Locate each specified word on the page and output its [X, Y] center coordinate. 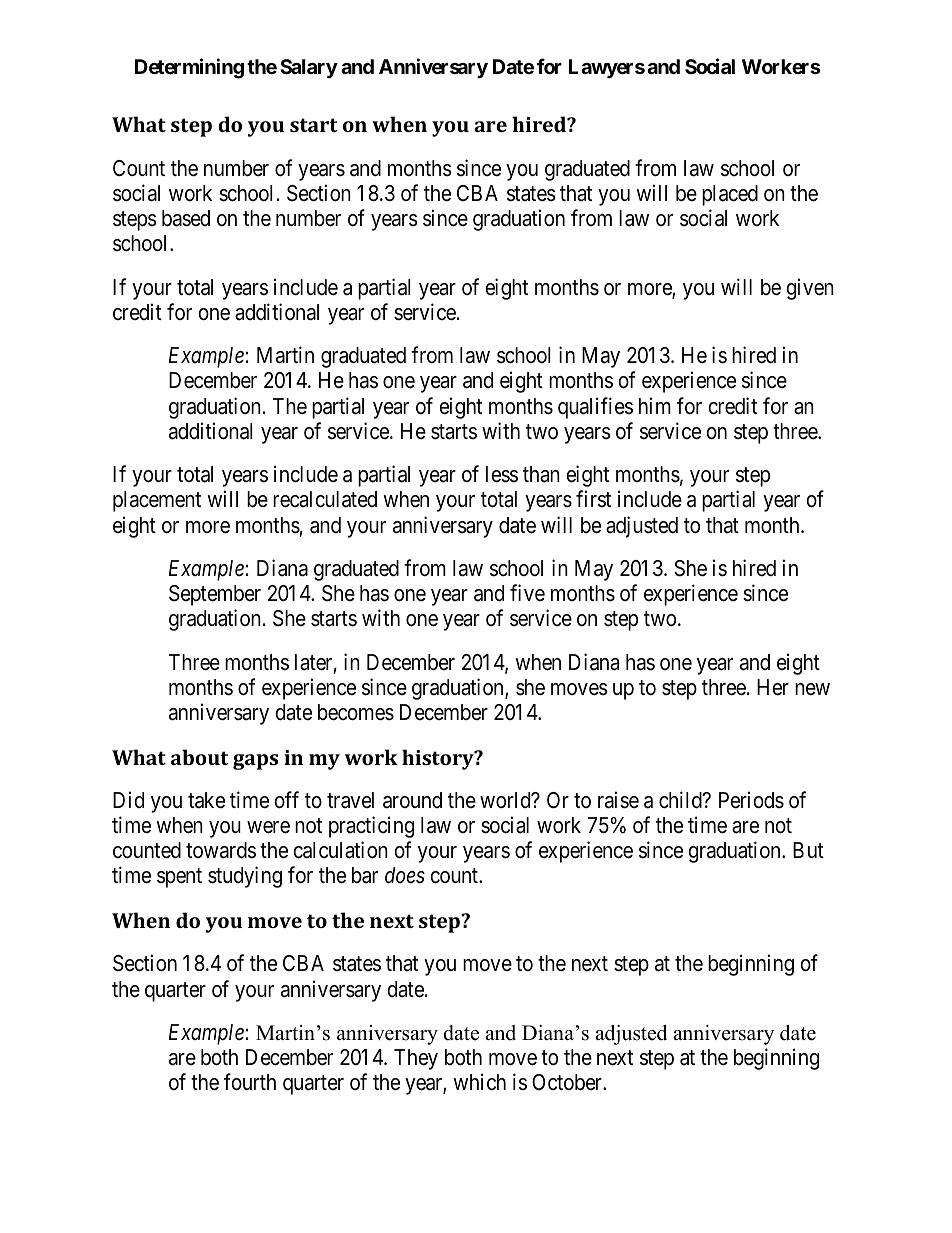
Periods [751, 800]
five [527, 593]
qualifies [595, 408]
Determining [189, 69]
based [186, 218]
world [506, 800]
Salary [309, 68]
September [215, 595]
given [810, 289]
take [206, 800]
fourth [250, 1082]
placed [730, 195]
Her [773, 687]
